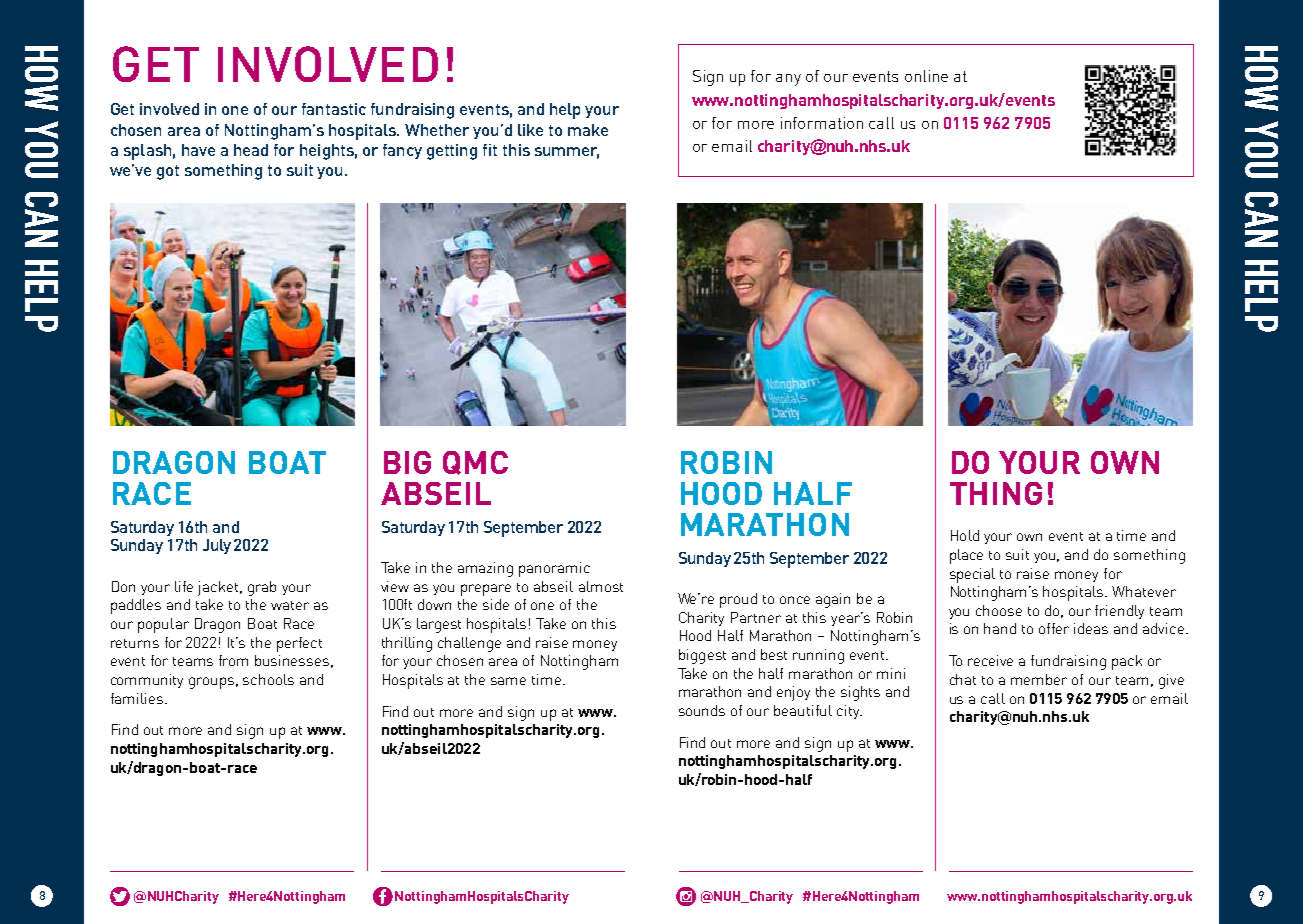 The image size is (1303, 924). Describe the element at coordinates (334, 109) in the page. I see `fantastic` at that location.
